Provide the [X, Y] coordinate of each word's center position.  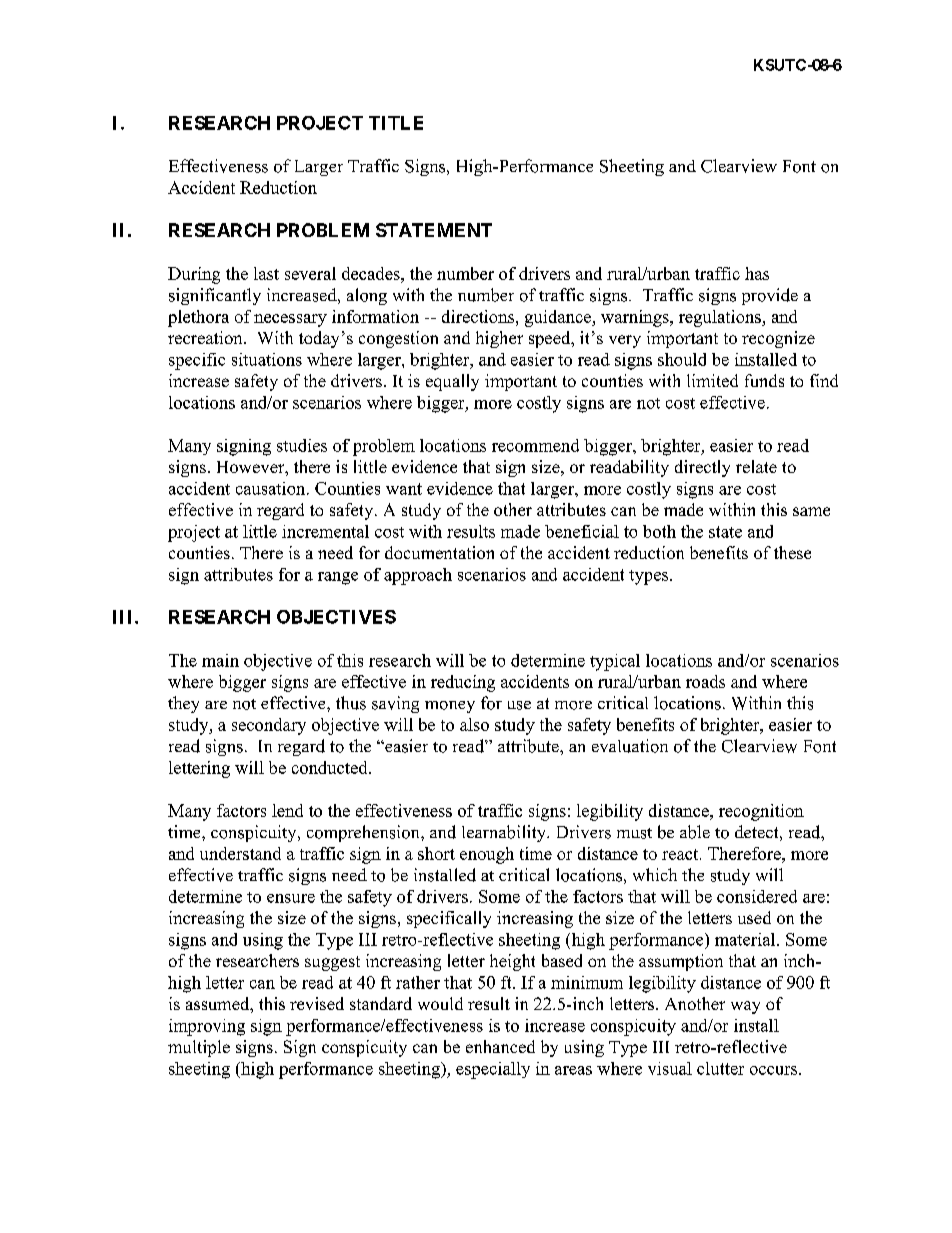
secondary [269, 726]
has [757, 273]
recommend [535, 445]
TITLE [396, 123]
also [474, 724]
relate [756, 466]
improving [207, 1027]
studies [302, 445]
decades [372, 273]
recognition [761, 812]
